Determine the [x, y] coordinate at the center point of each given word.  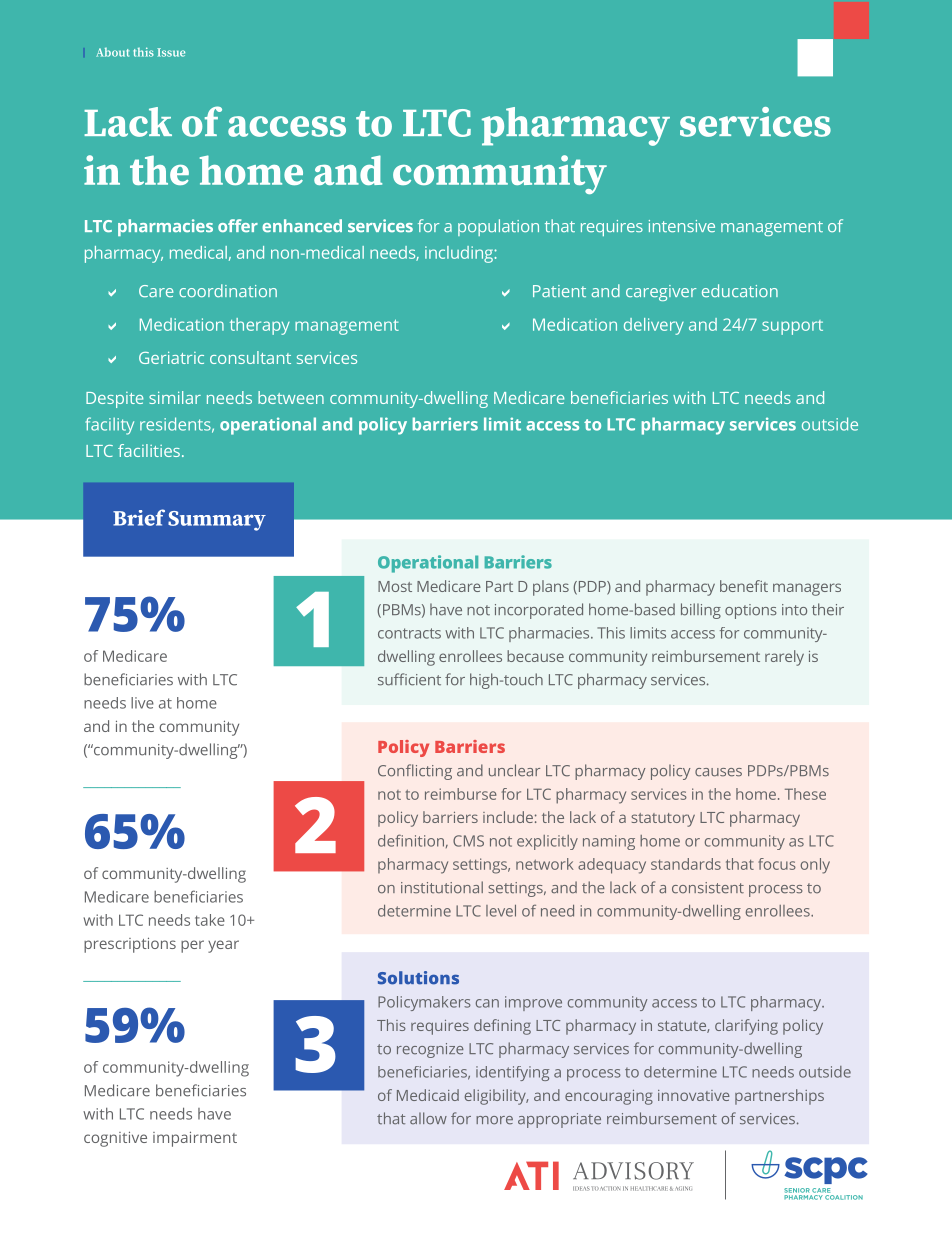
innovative [694, 1095]
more [494, 1120]
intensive [682, 226]
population [498, 227]
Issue [171, 52]
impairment [195, 1139]
